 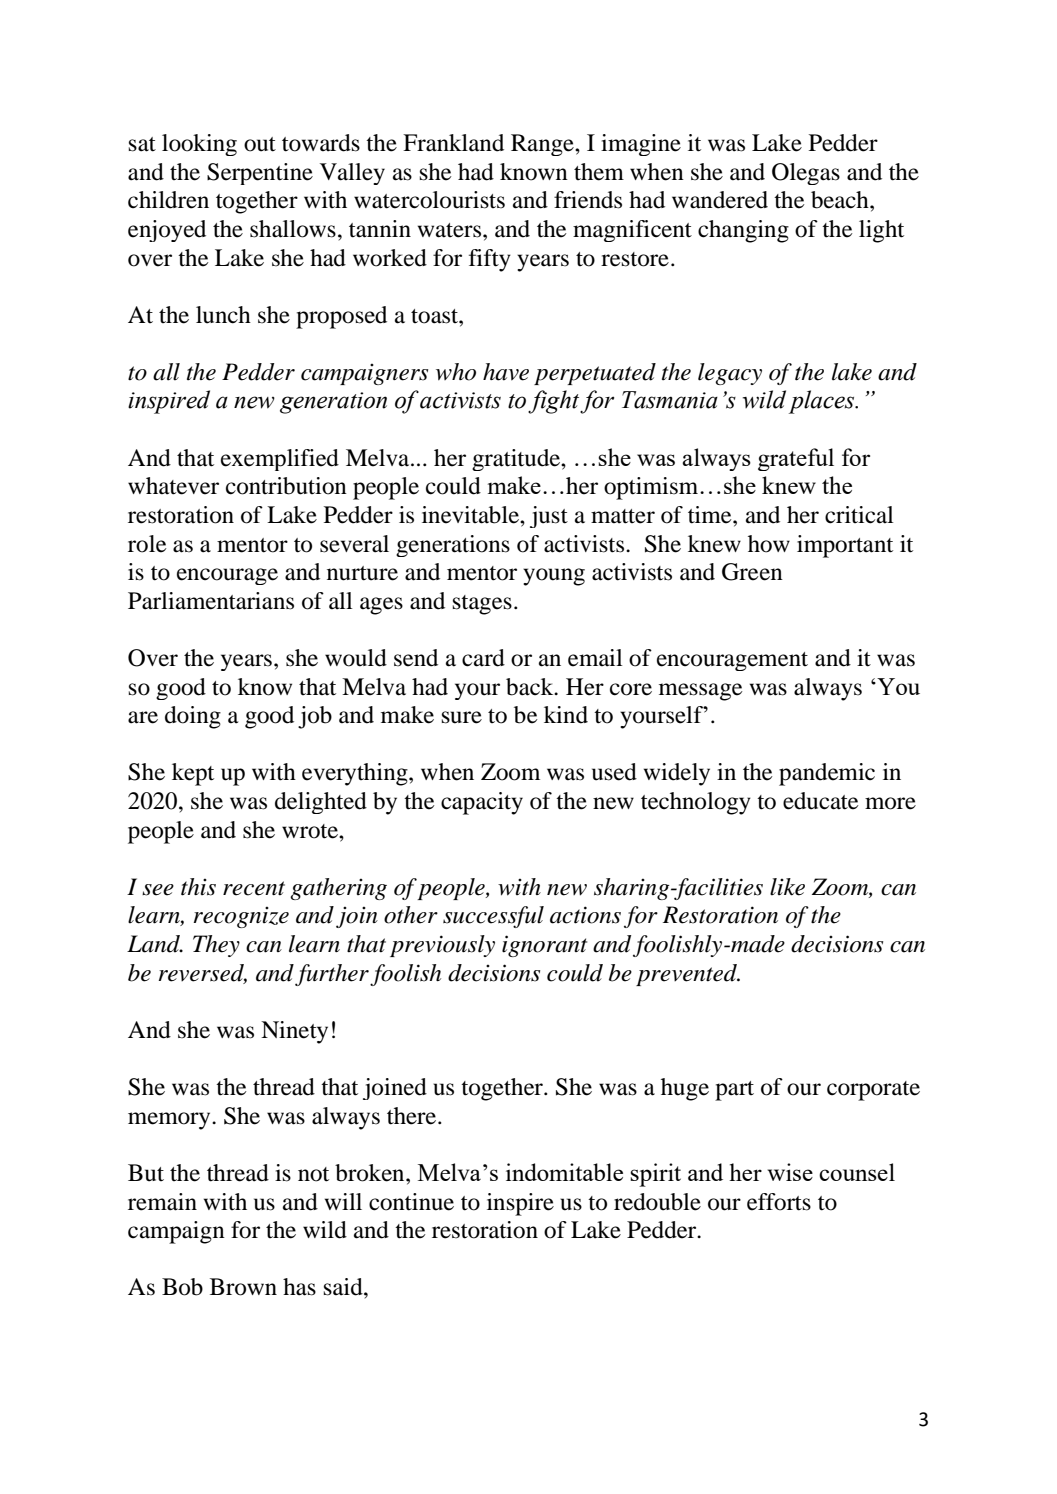 I want to click on Range, so click(x=543, y=145).
